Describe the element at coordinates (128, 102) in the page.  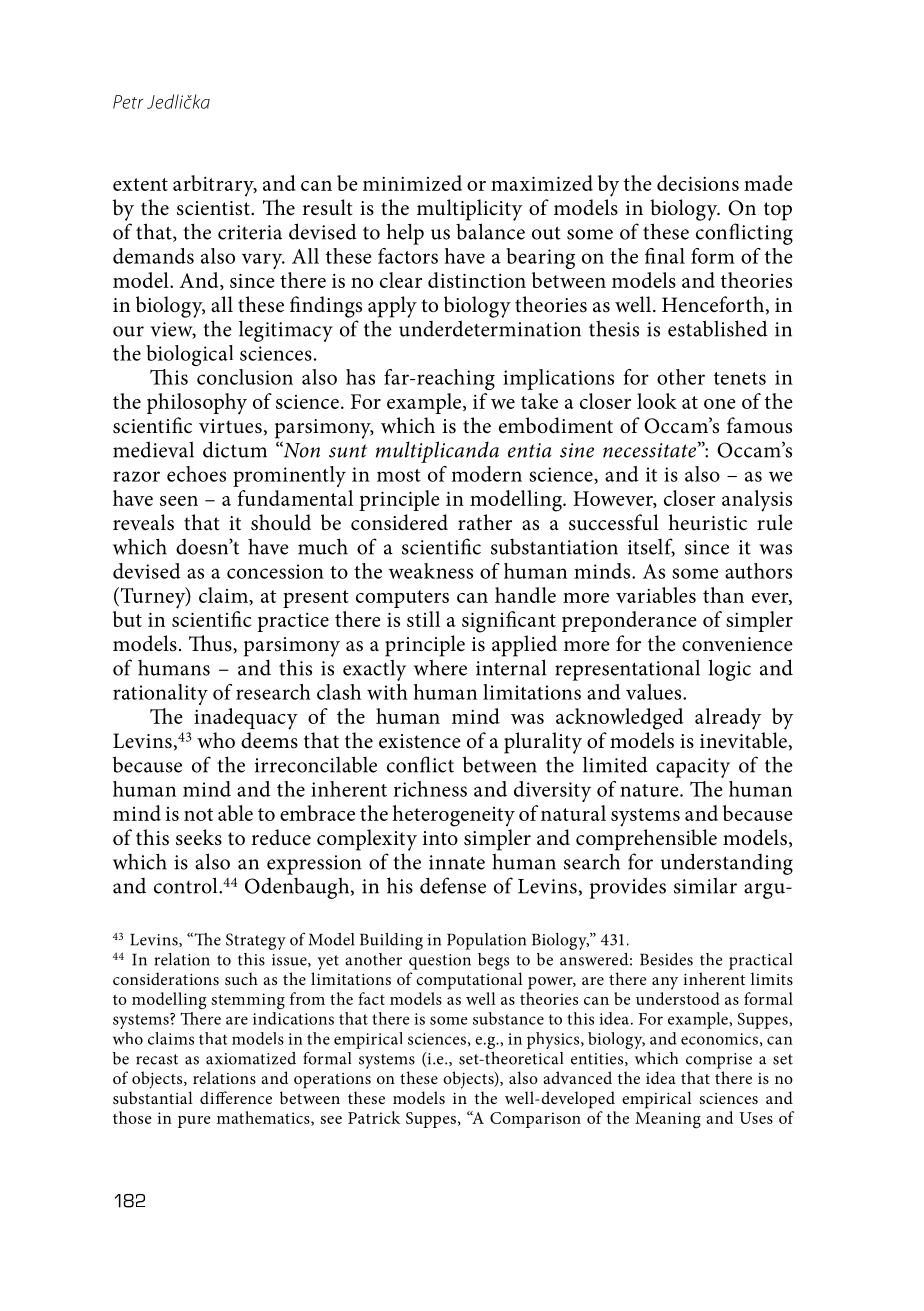
I see `Petr` at that location.
